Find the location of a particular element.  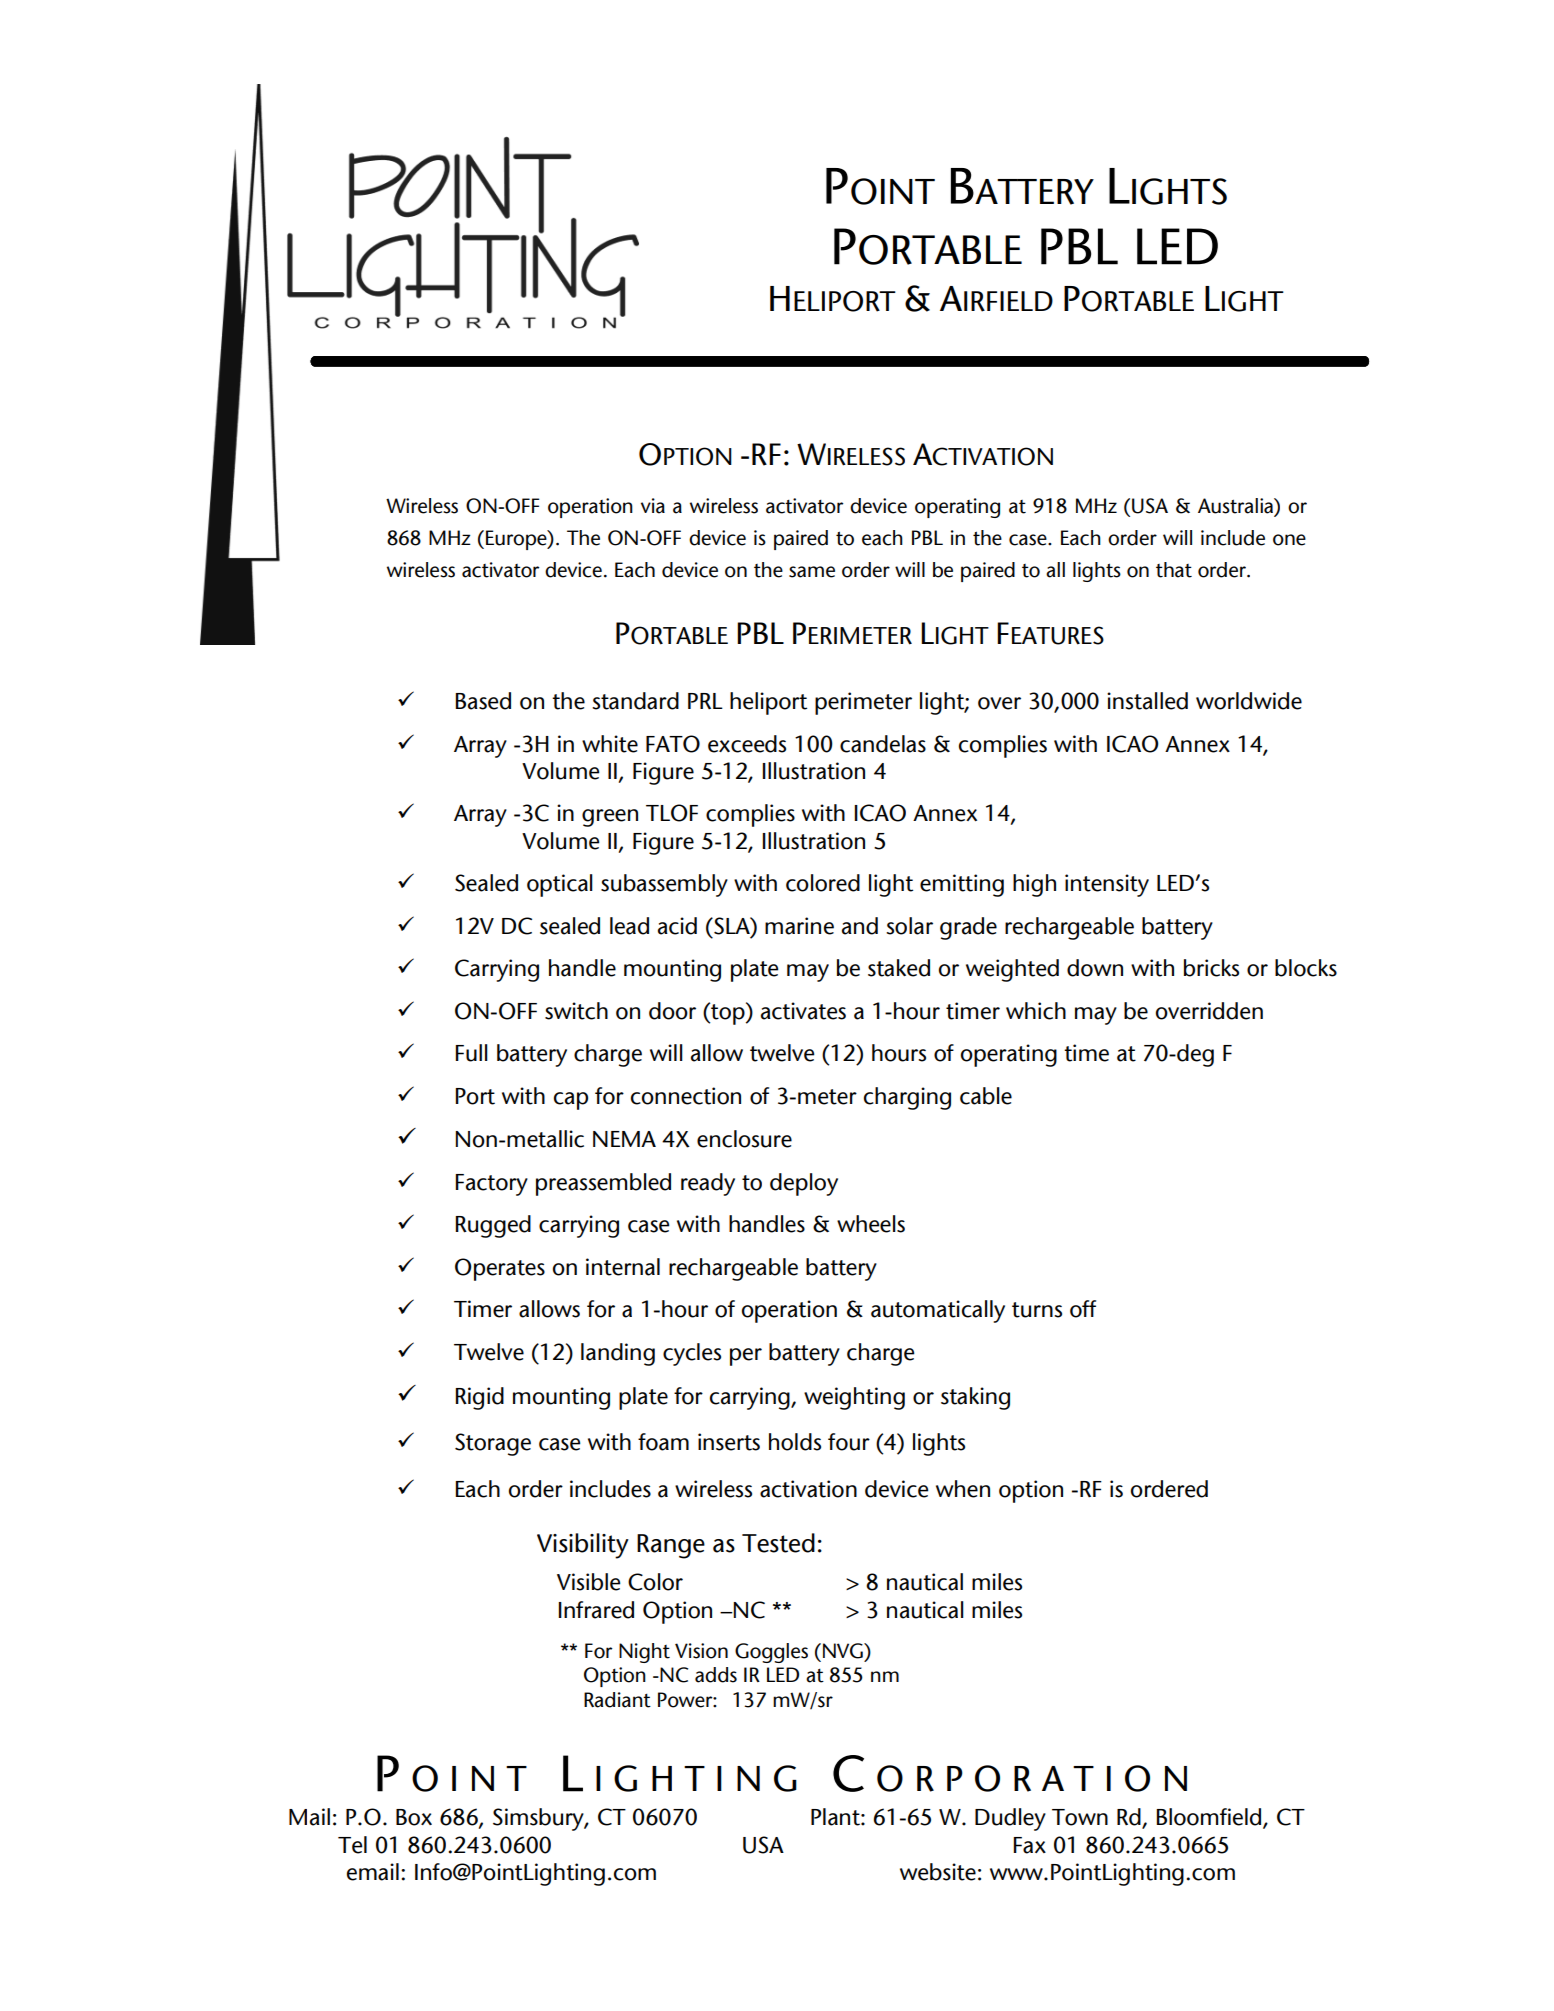

that is located at coordinates (1174, 570).
